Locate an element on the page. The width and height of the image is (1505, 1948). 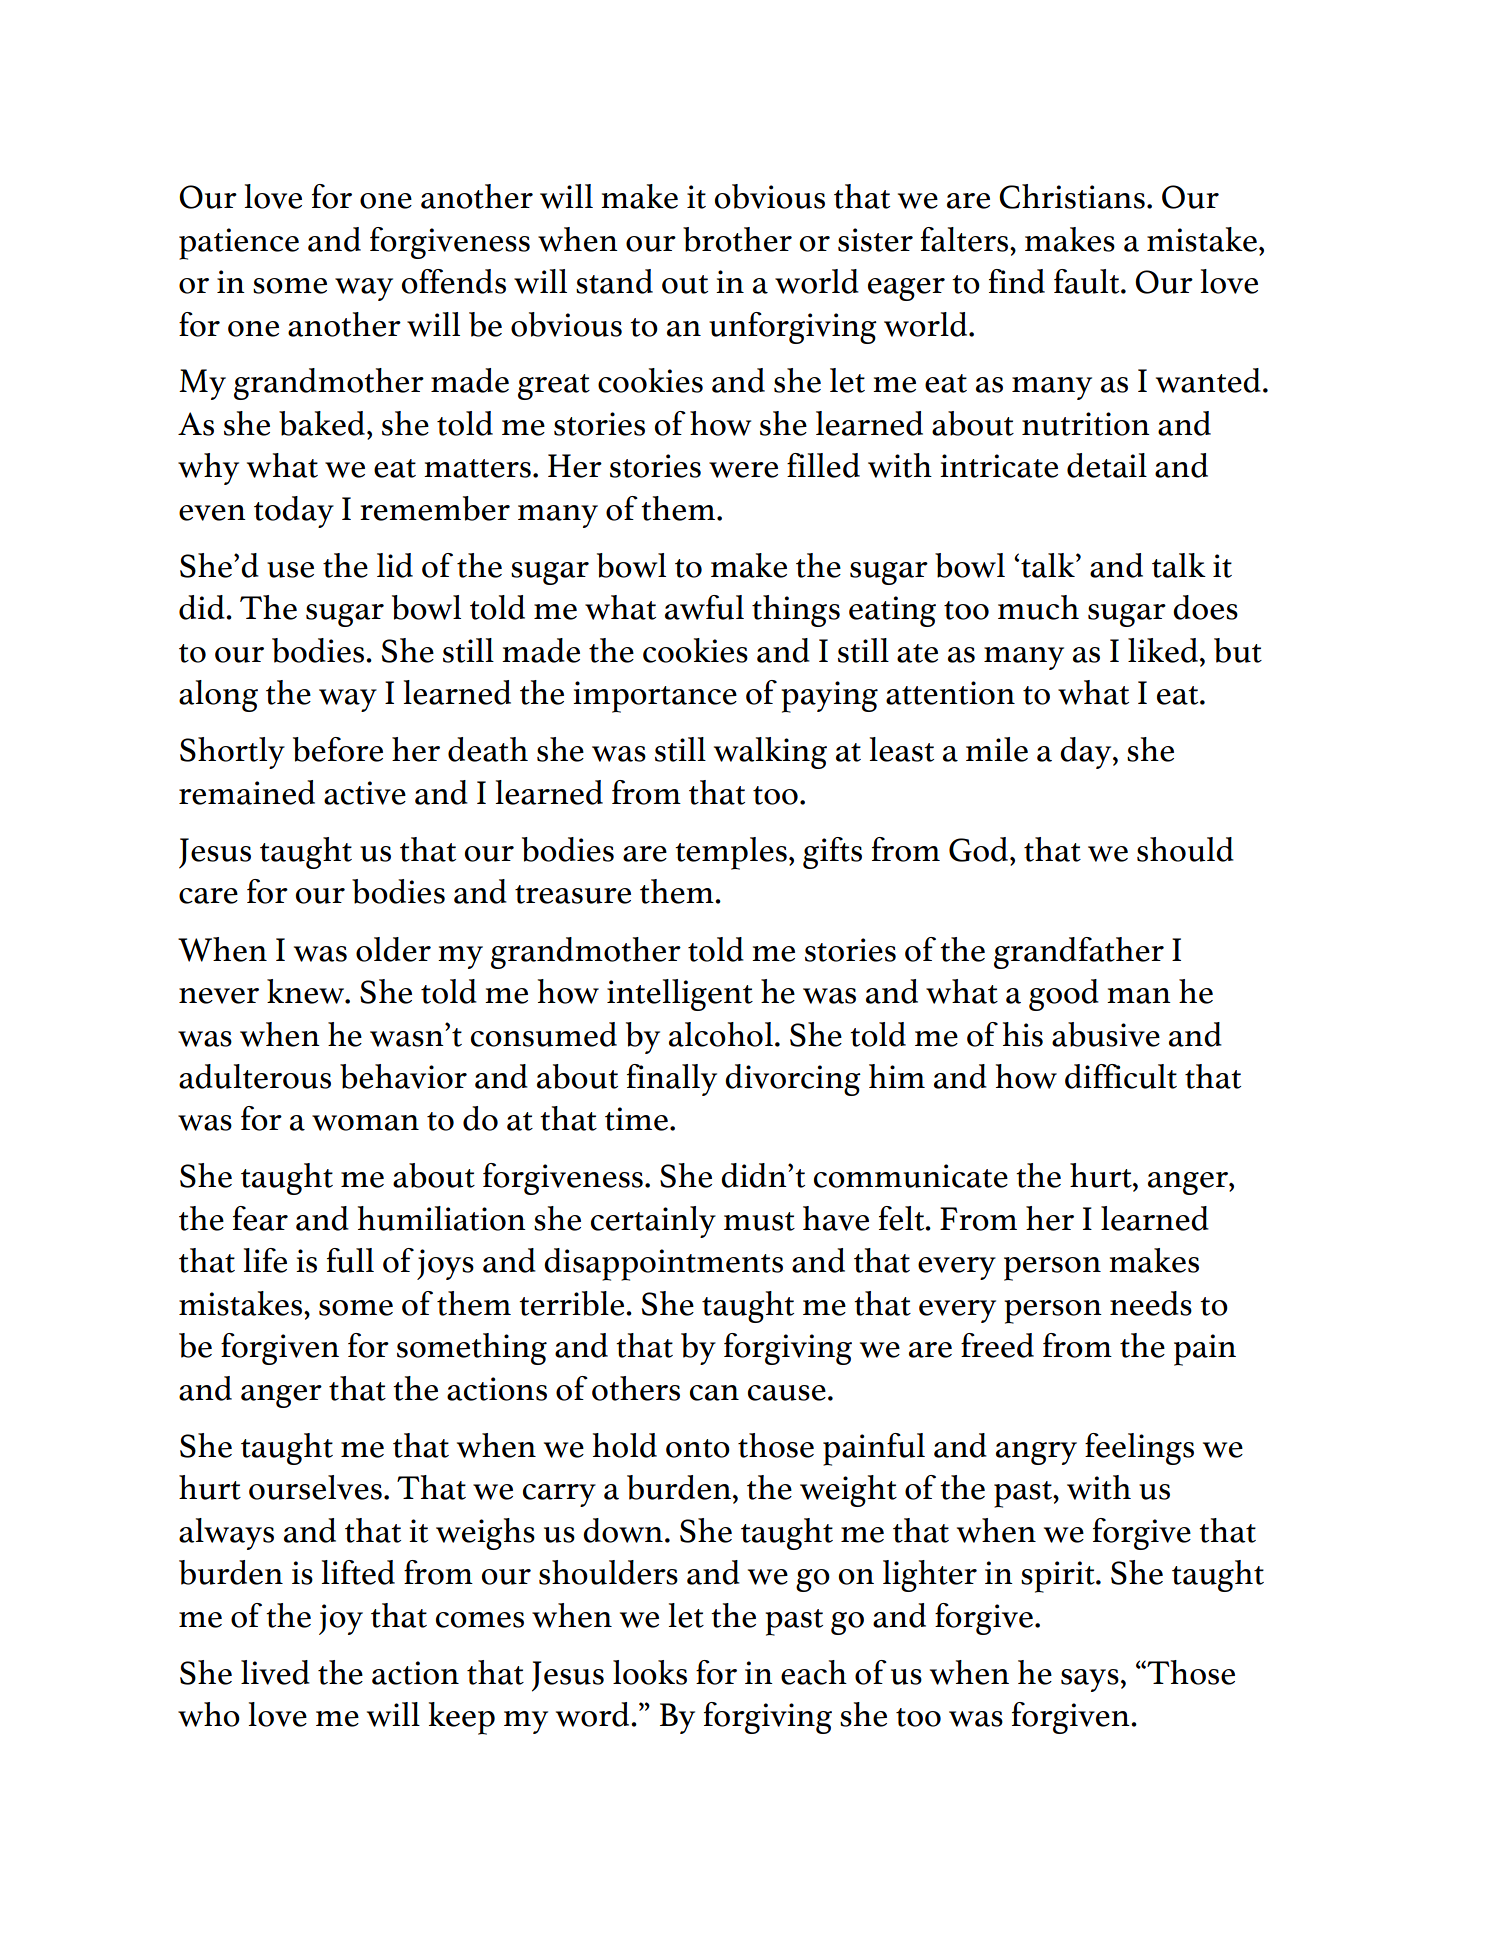
fear is located at coordinates (260, 1218).
